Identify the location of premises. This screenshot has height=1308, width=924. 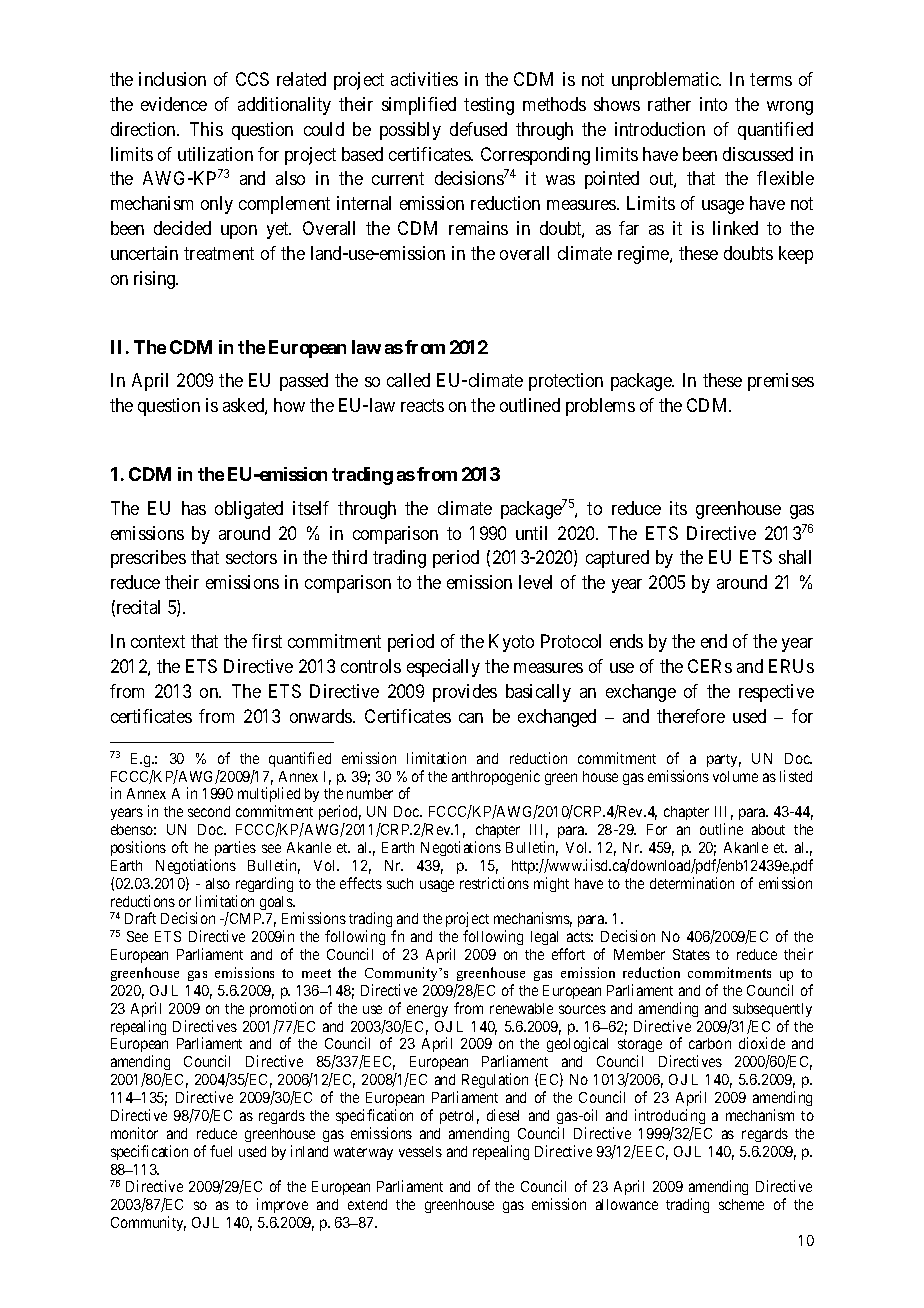
(781, 382).
